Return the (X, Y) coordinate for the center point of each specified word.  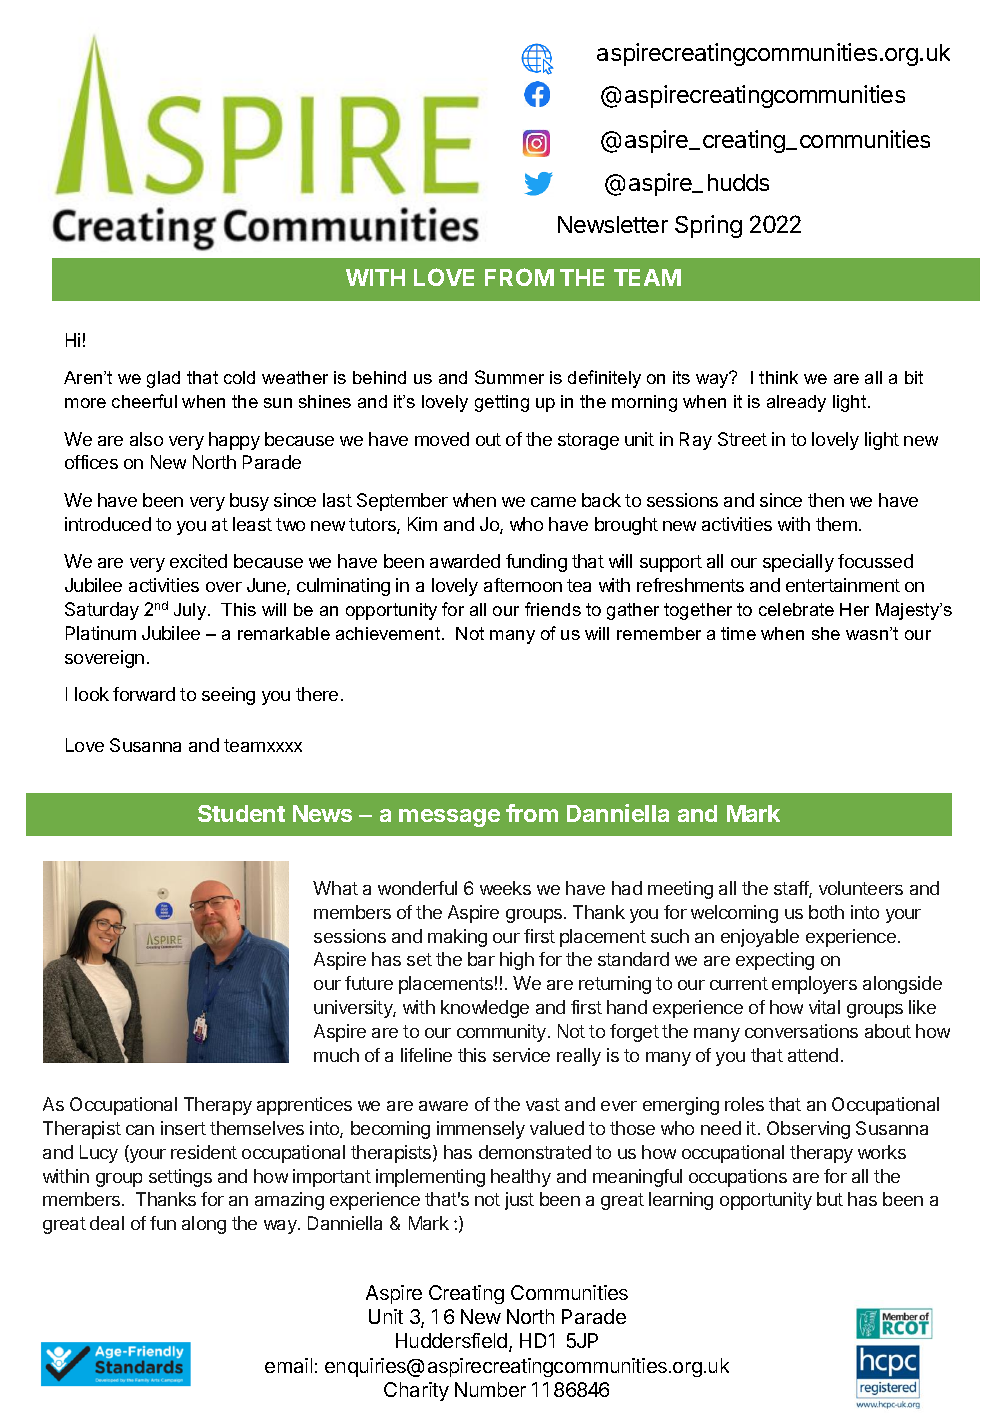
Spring (708, 226)
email (288, 1365)
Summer (509, 377)
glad (163, 379)
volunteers (861, 888)
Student (241, 813)
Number (490, 1389)
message (449, 818)
